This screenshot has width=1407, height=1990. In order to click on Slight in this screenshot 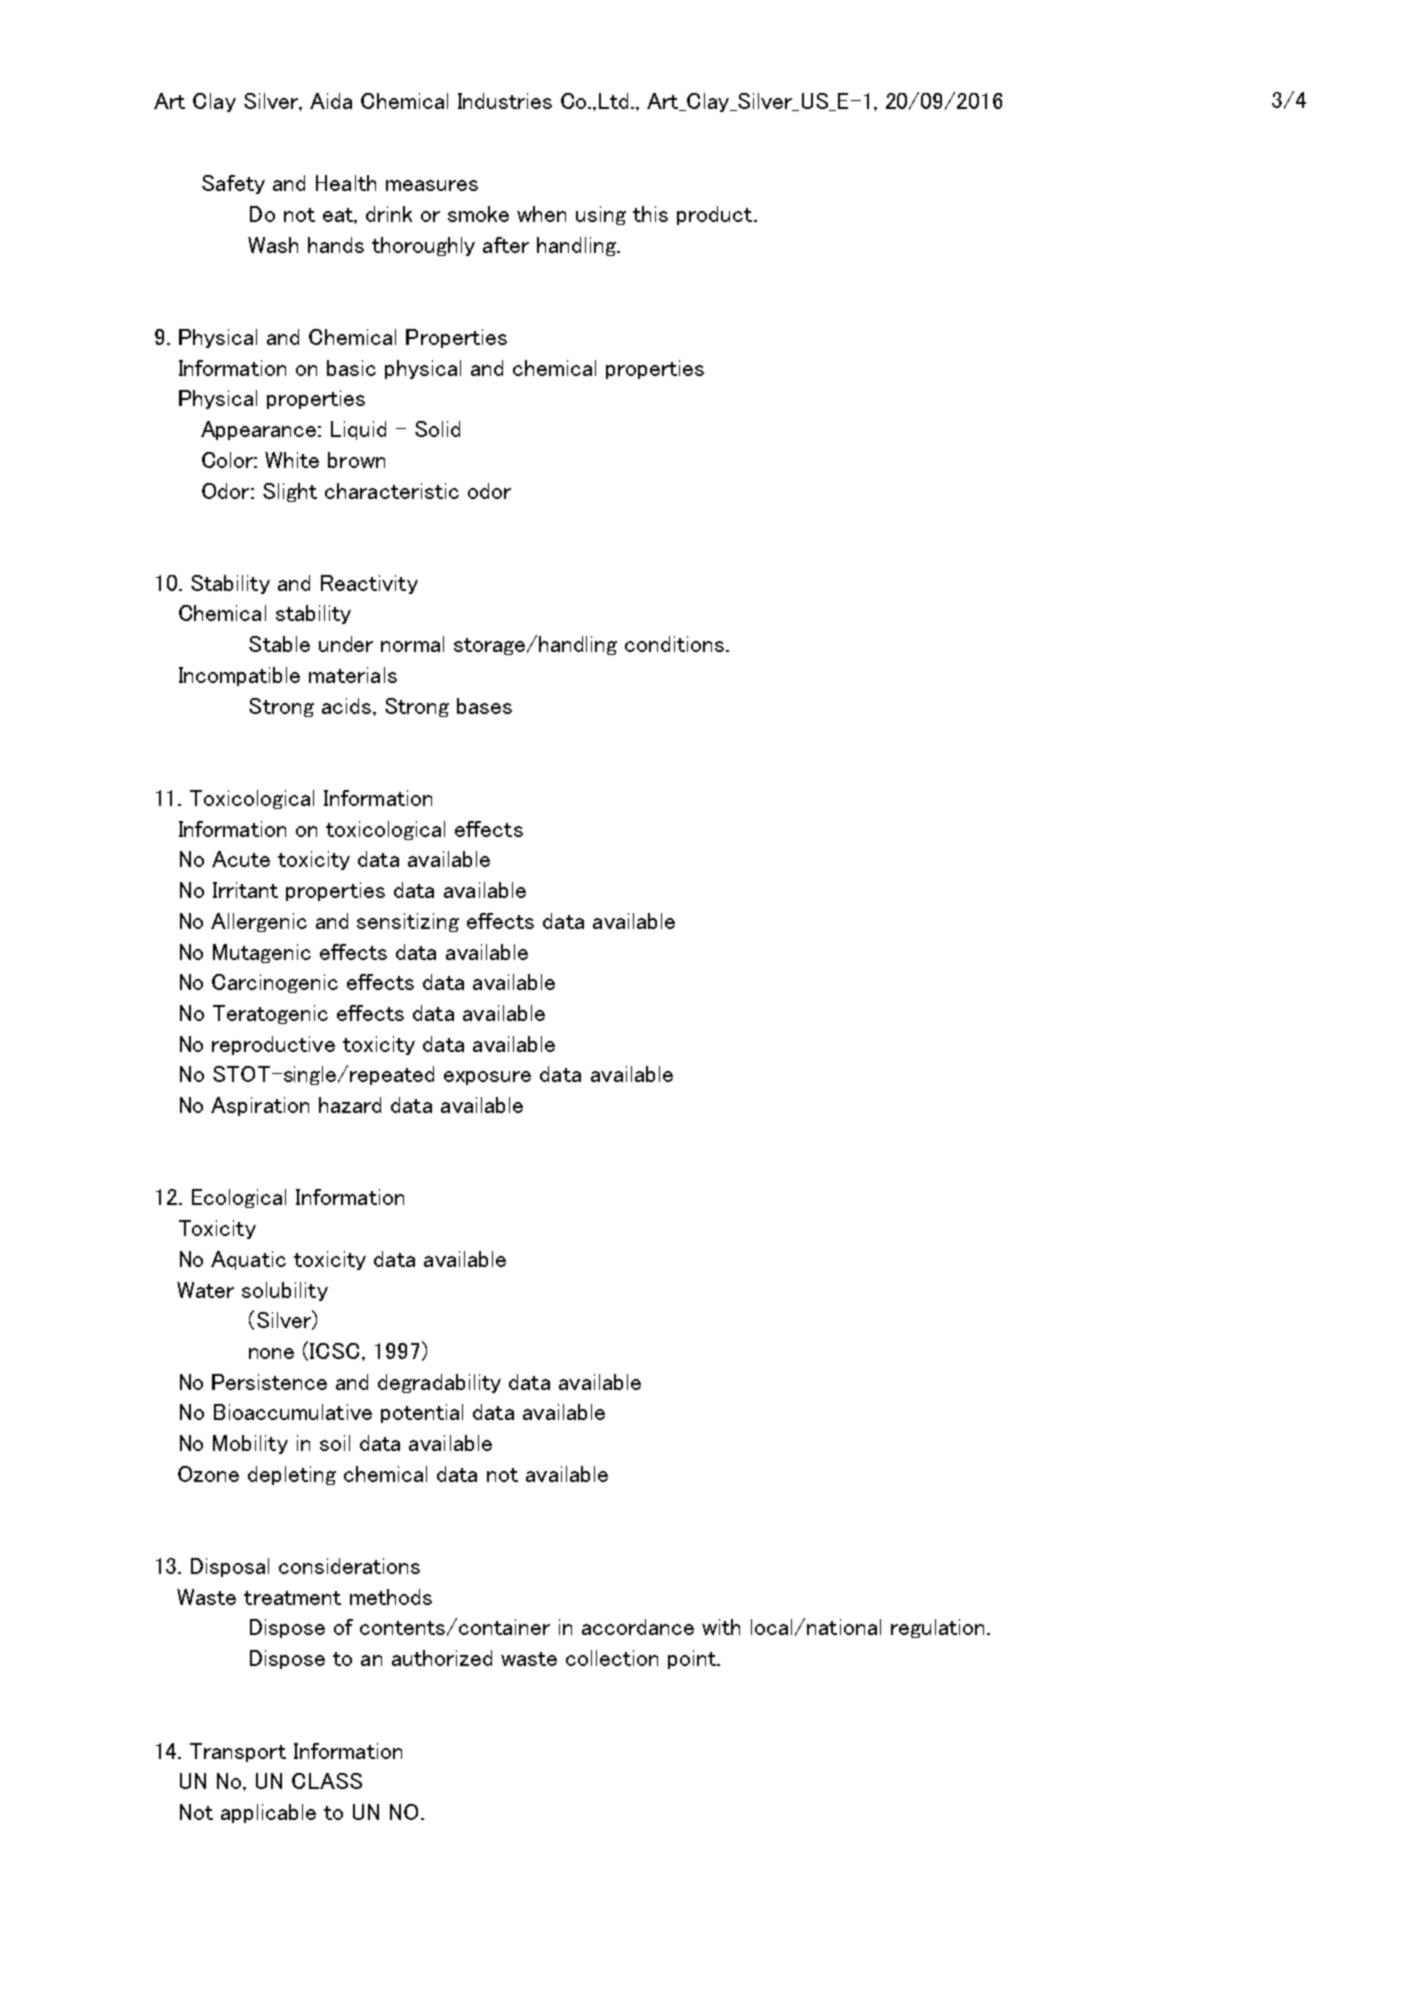, I will do `click(290, 492)`.
